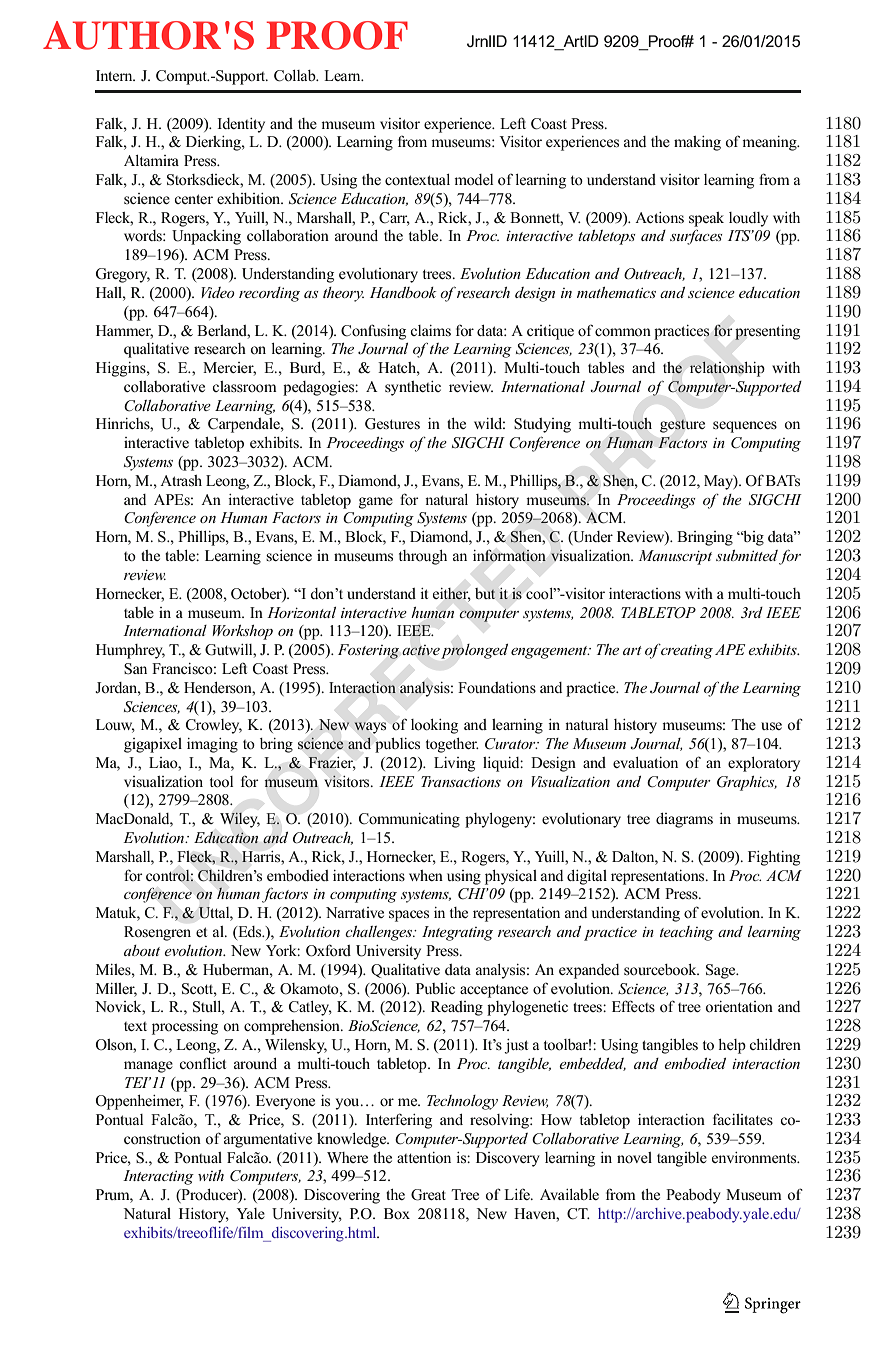  I want to click on Manuscript, so click(675, 557).
